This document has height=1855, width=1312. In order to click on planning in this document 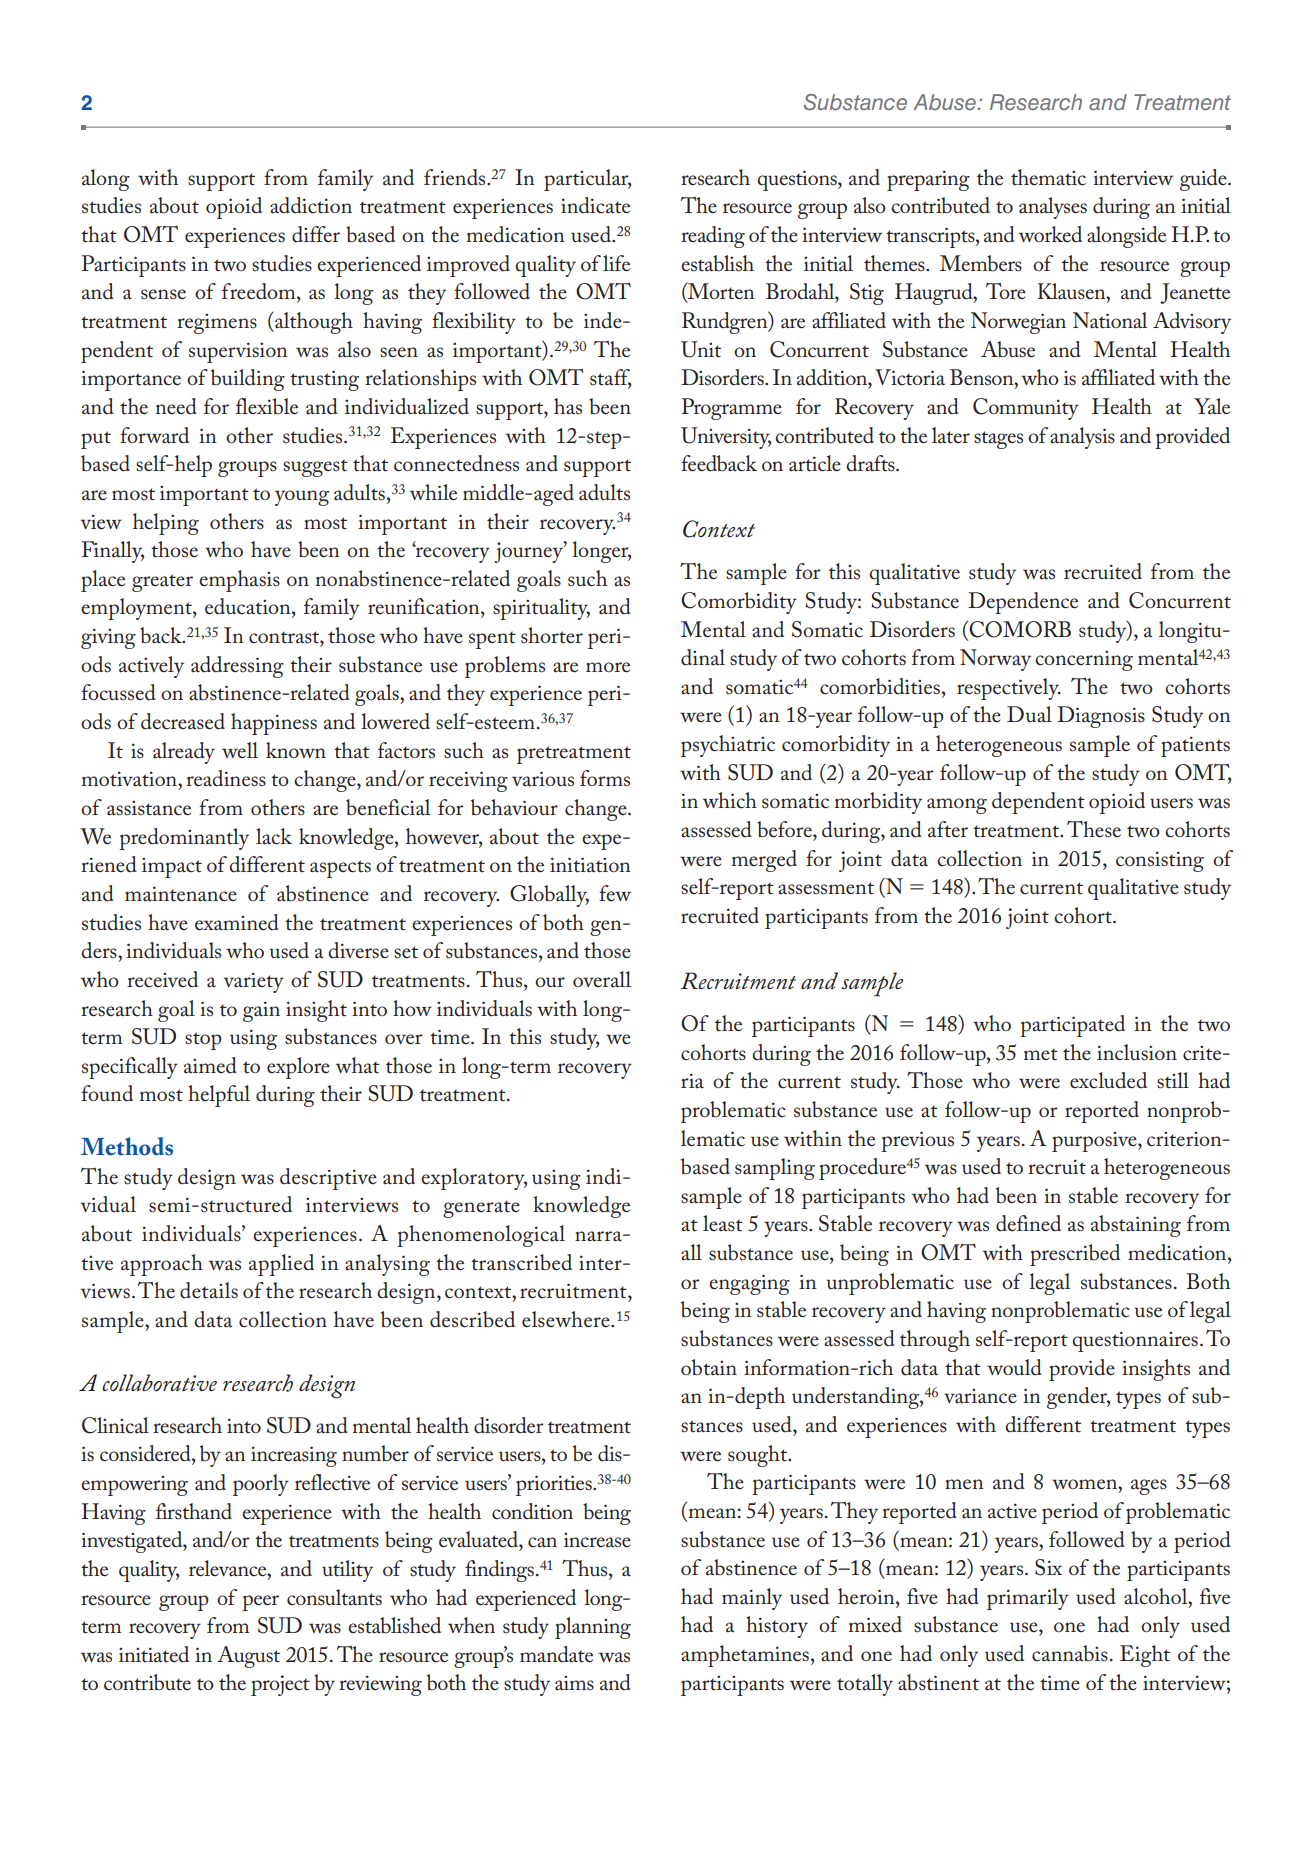, I will do `click(593, 1628)`.
